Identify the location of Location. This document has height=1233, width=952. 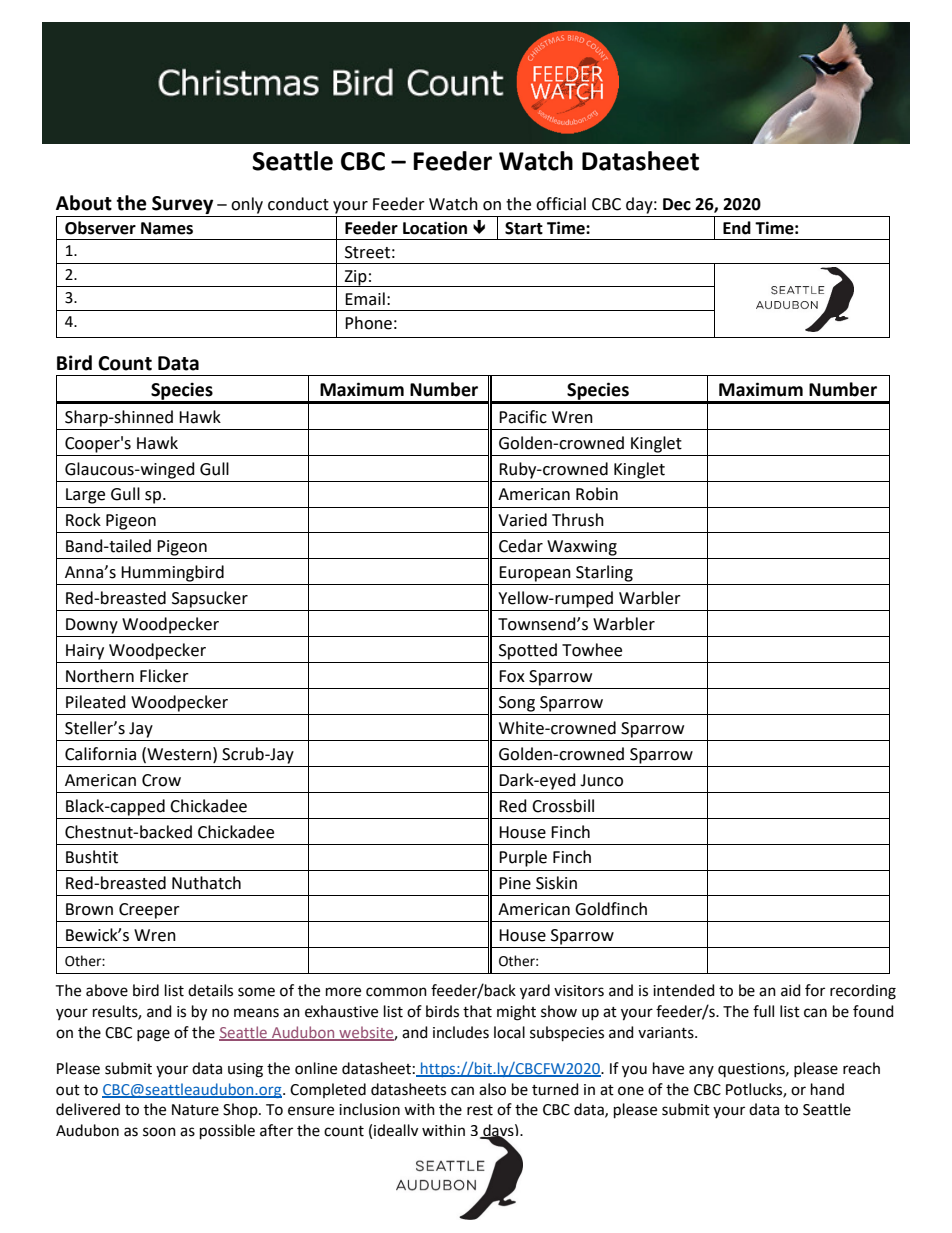
(435, 228).
